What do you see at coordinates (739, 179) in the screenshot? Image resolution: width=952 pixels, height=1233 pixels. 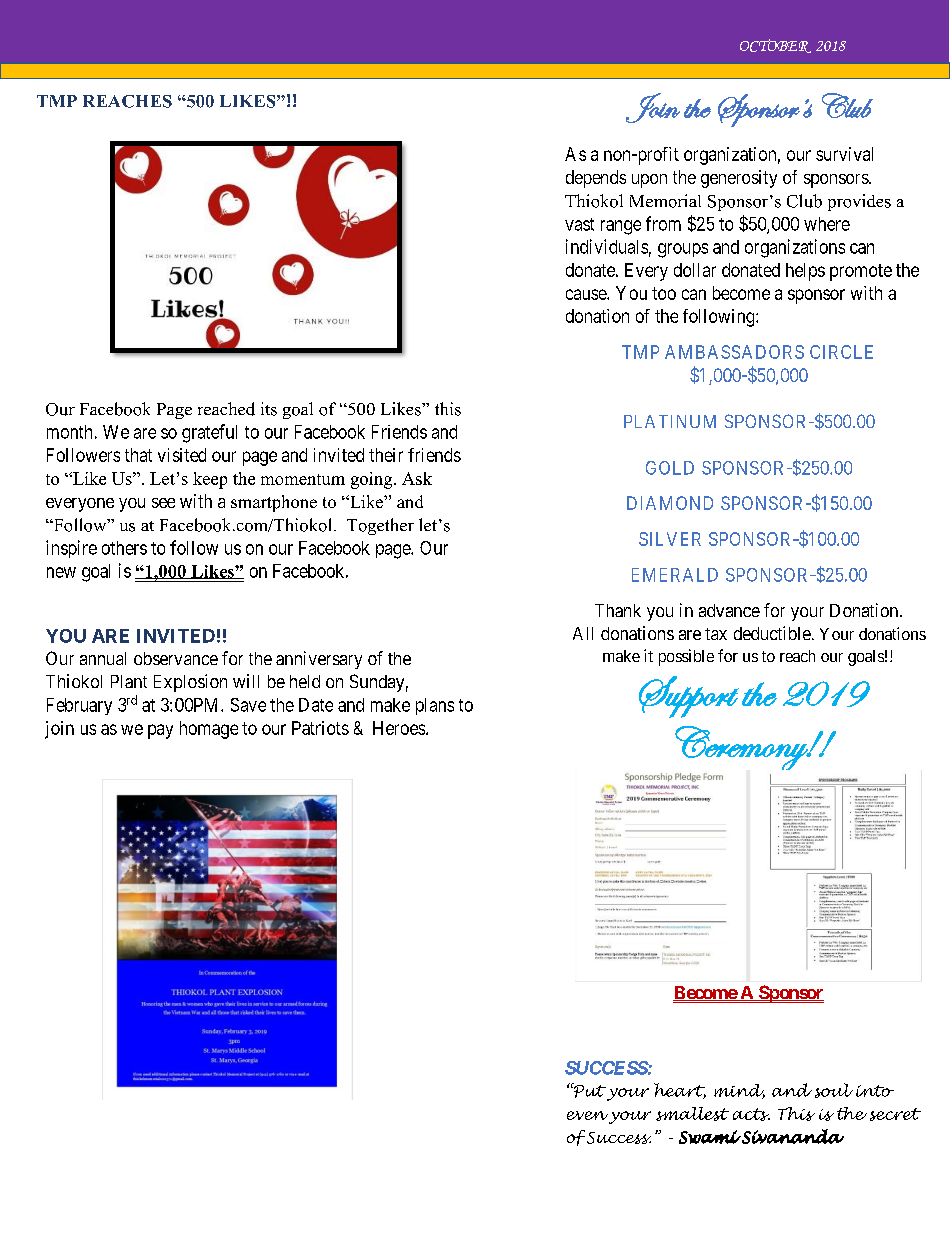 I see `generosity` at bounding box center [739, 179].
